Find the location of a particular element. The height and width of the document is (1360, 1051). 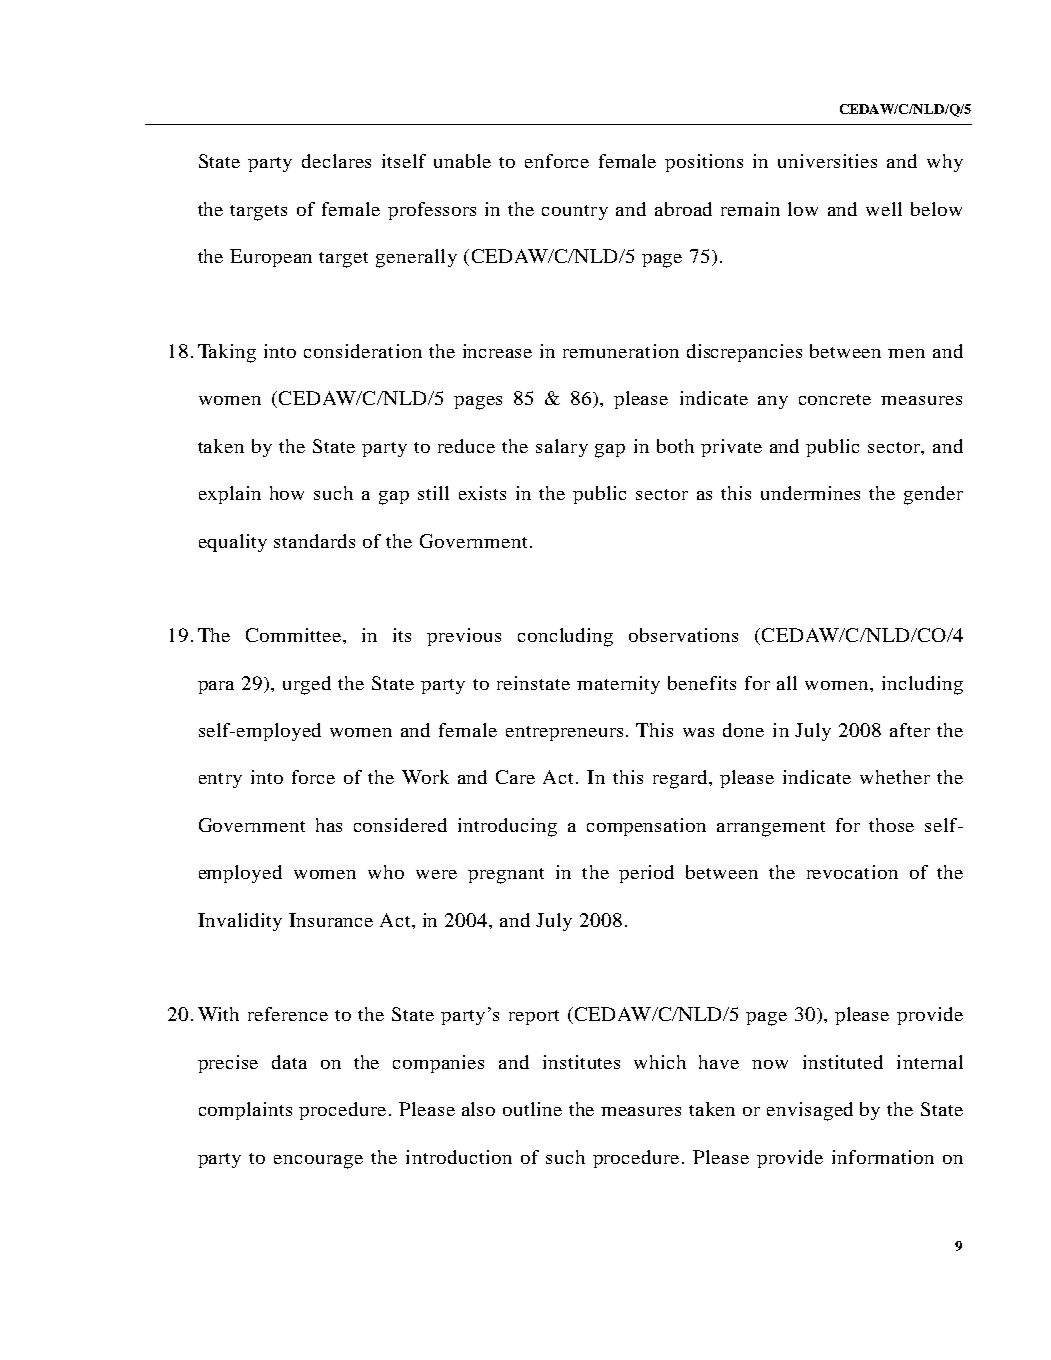

undermines is located at coordinates (810, 493).
